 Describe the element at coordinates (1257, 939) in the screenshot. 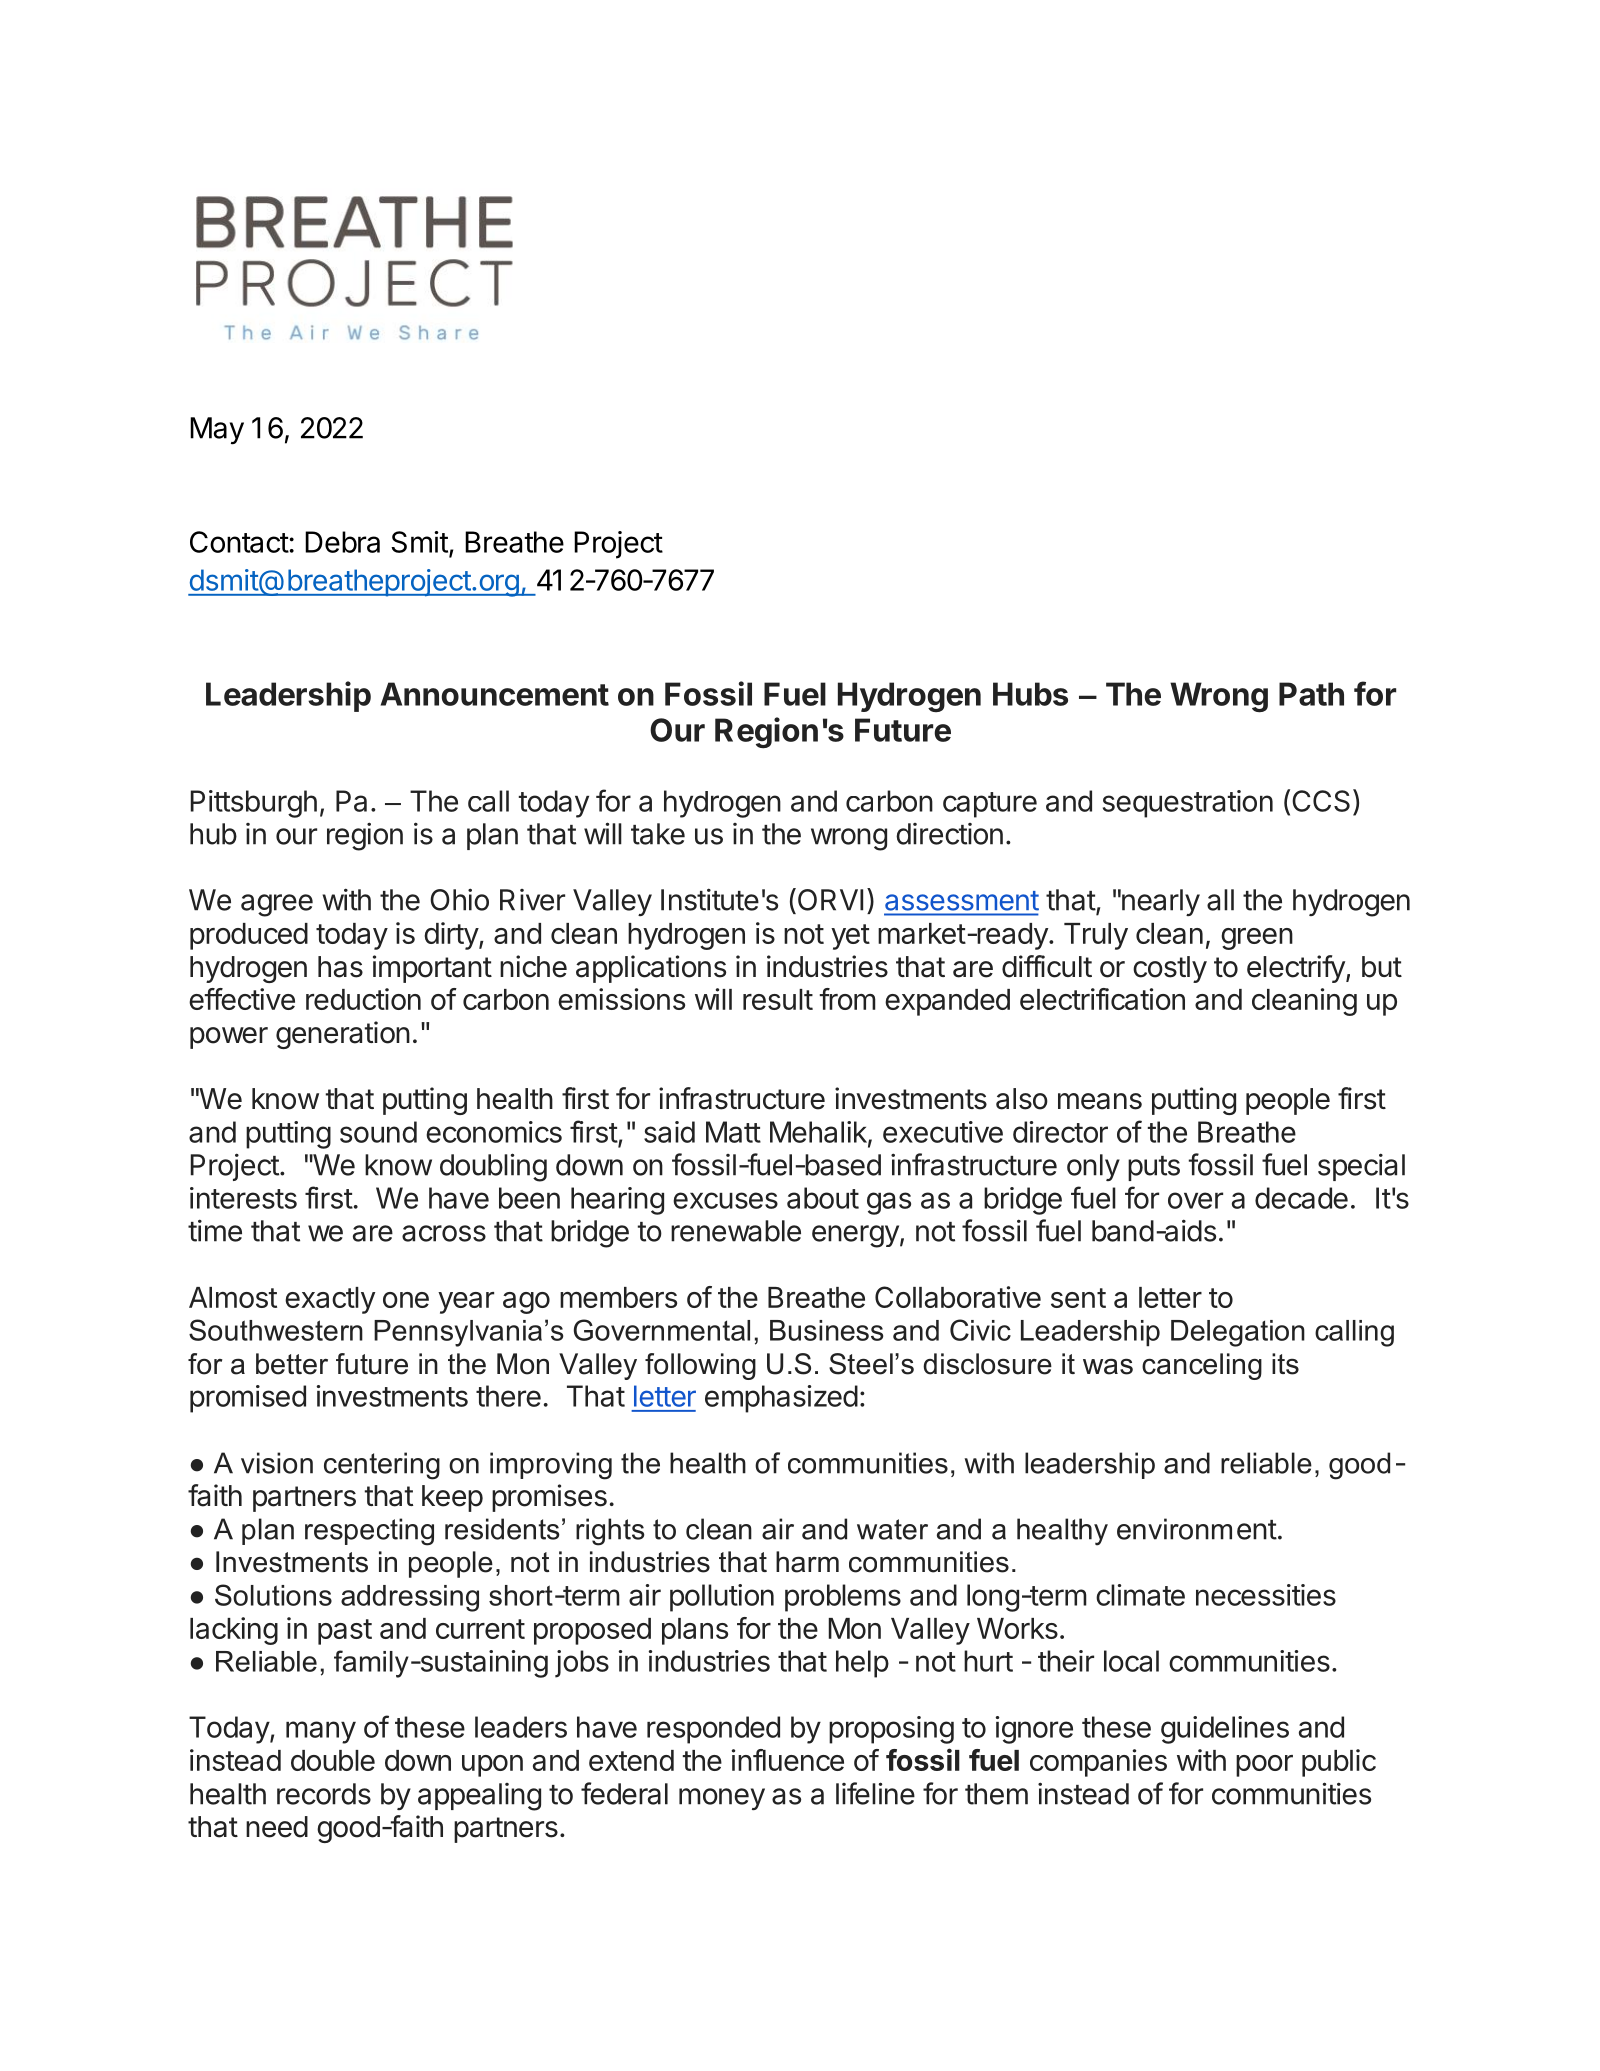

I see `green` at that location.
